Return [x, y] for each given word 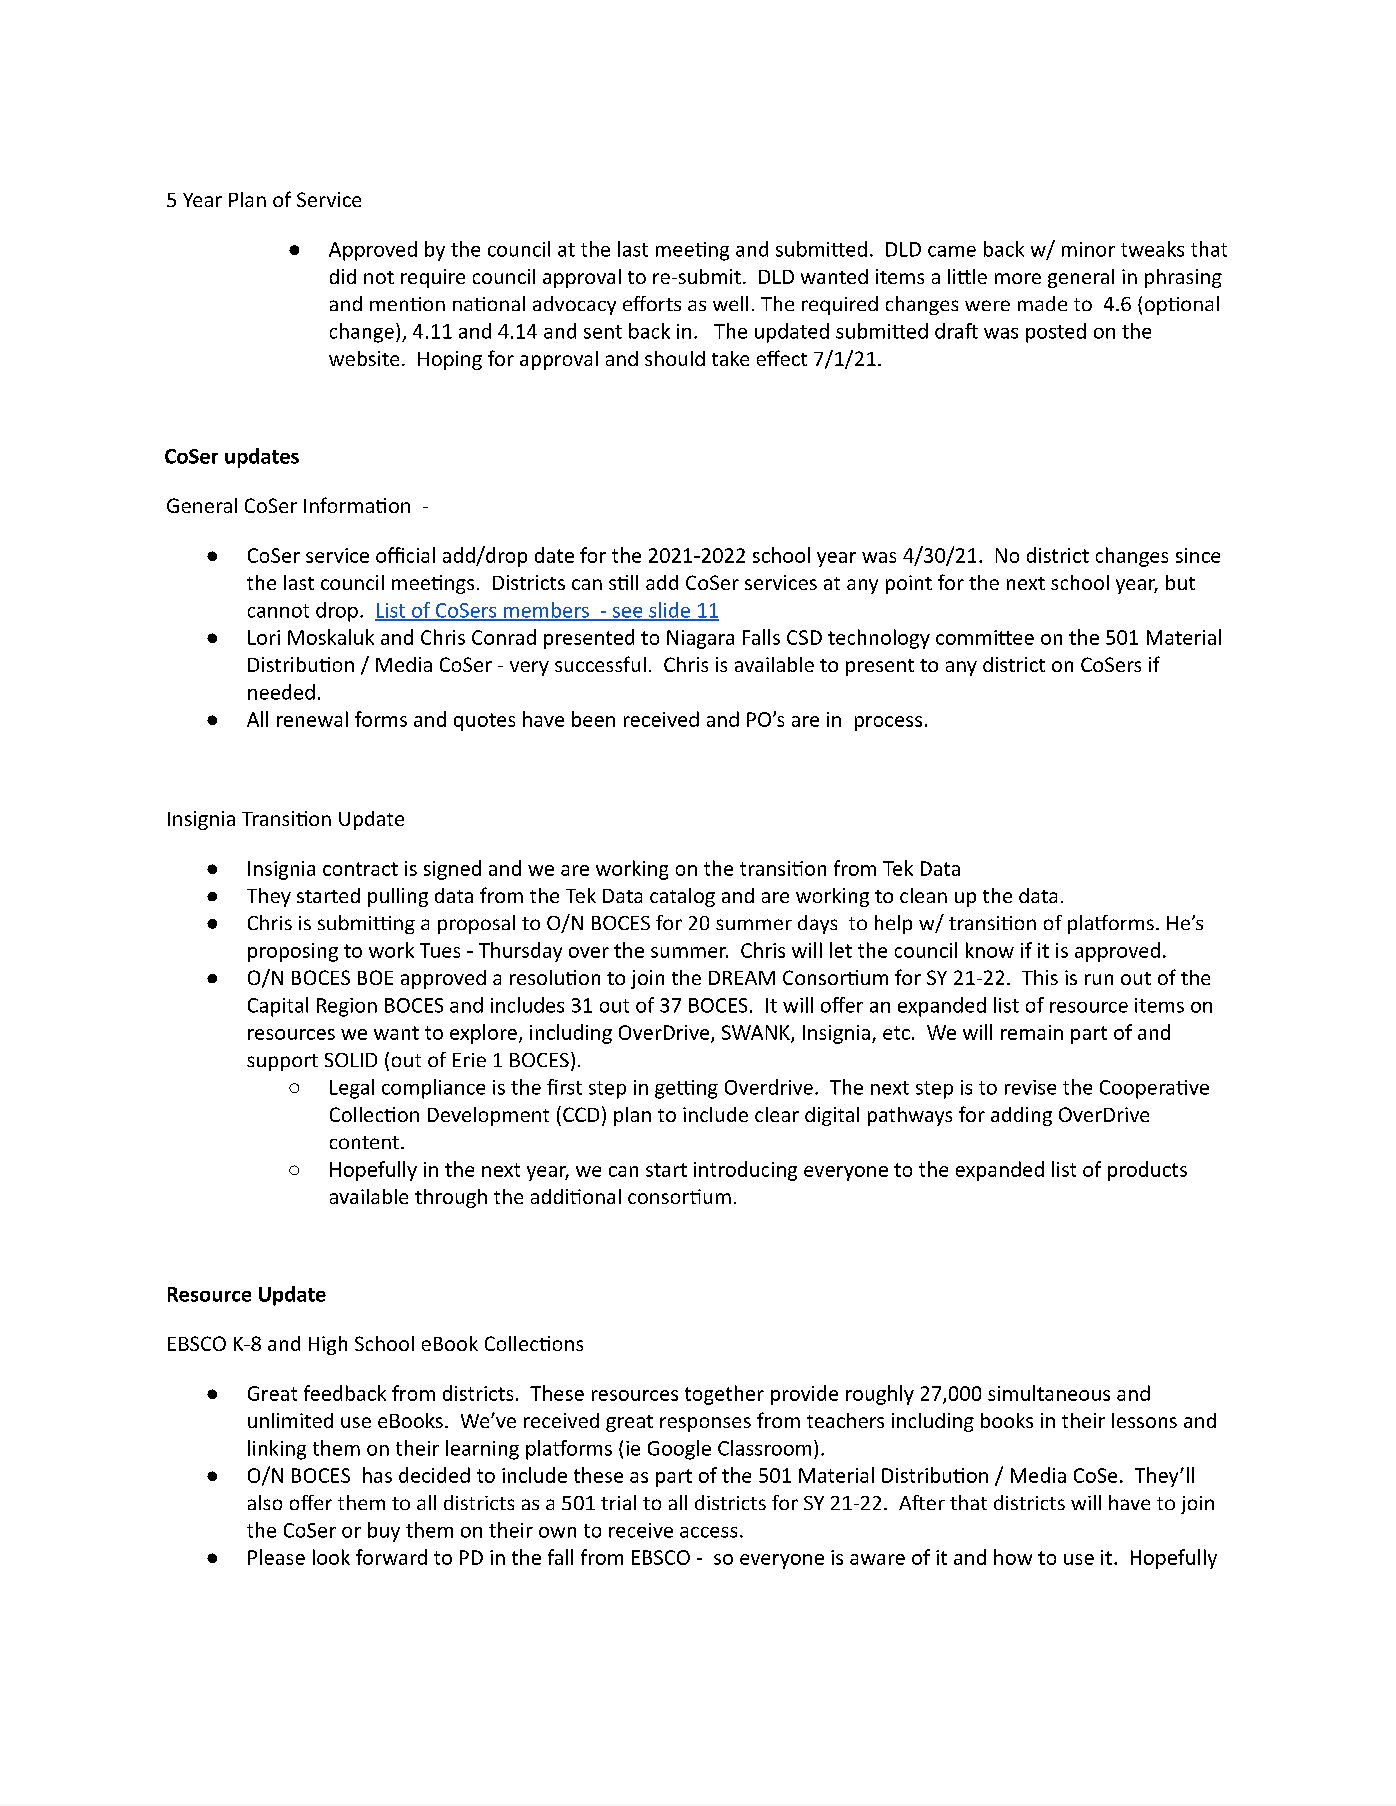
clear [777, 1114]
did [343, 276]
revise [1030, 1087]
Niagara [700, 639]
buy [384, 1532]
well [730, 303]
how [1013, 1557]
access [708, 1532]
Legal [352, 1089]
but [1180, 582]
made [1042, 303]
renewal [312, 719]
